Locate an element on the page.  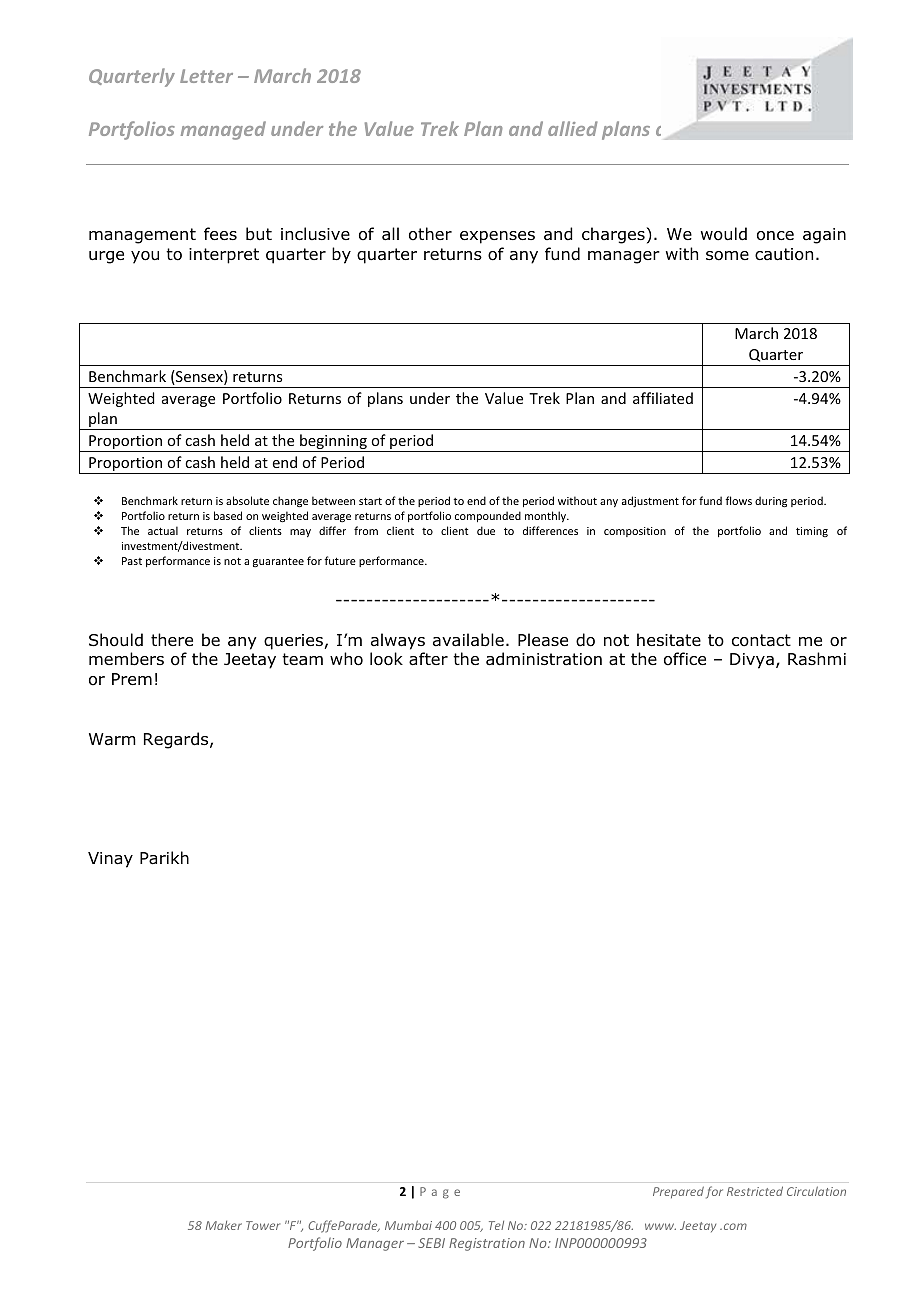
Parikh is located at coordinates (164, 858).
